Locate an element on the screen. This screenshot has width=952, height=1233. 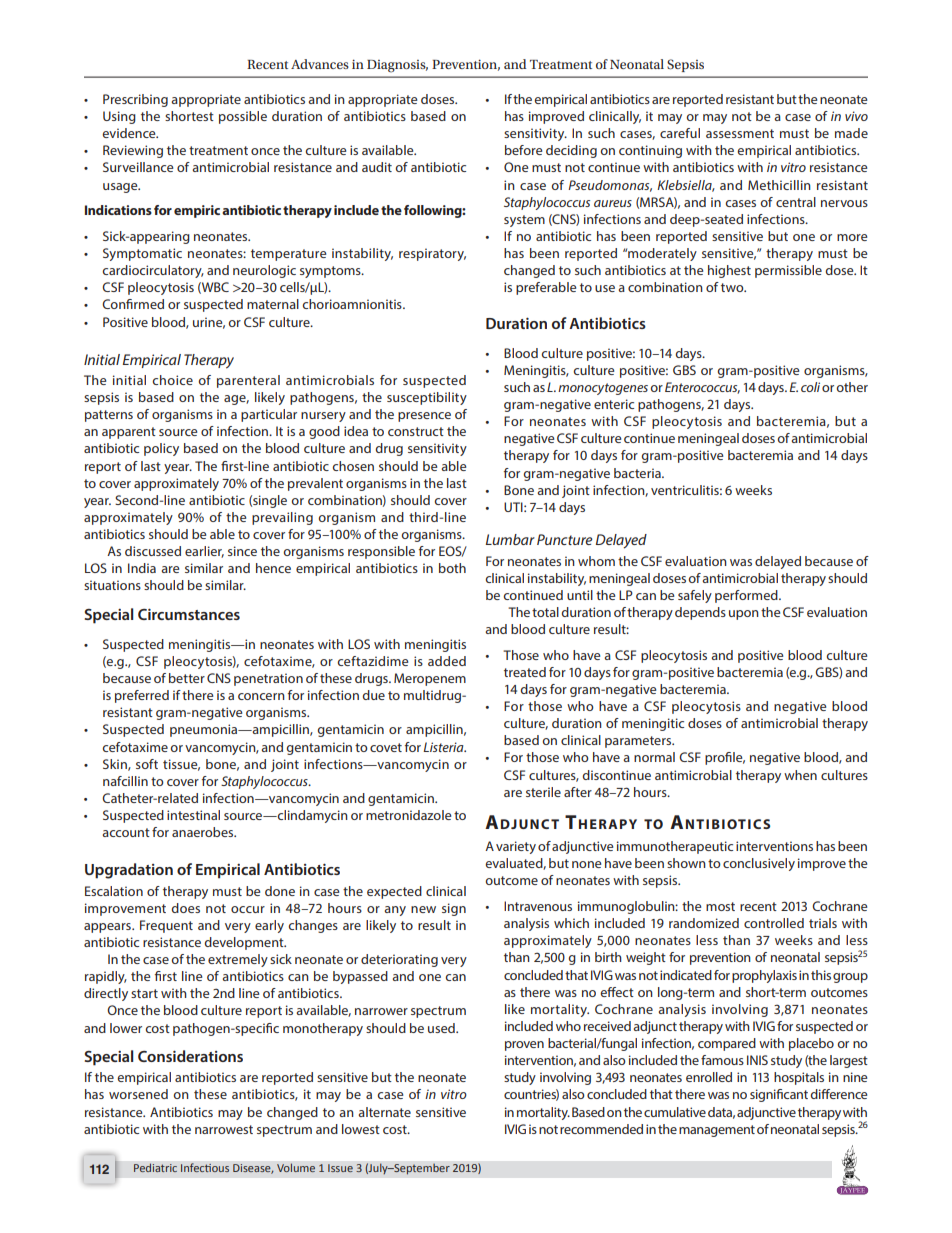
choice is located at coordinates (172, 380).
